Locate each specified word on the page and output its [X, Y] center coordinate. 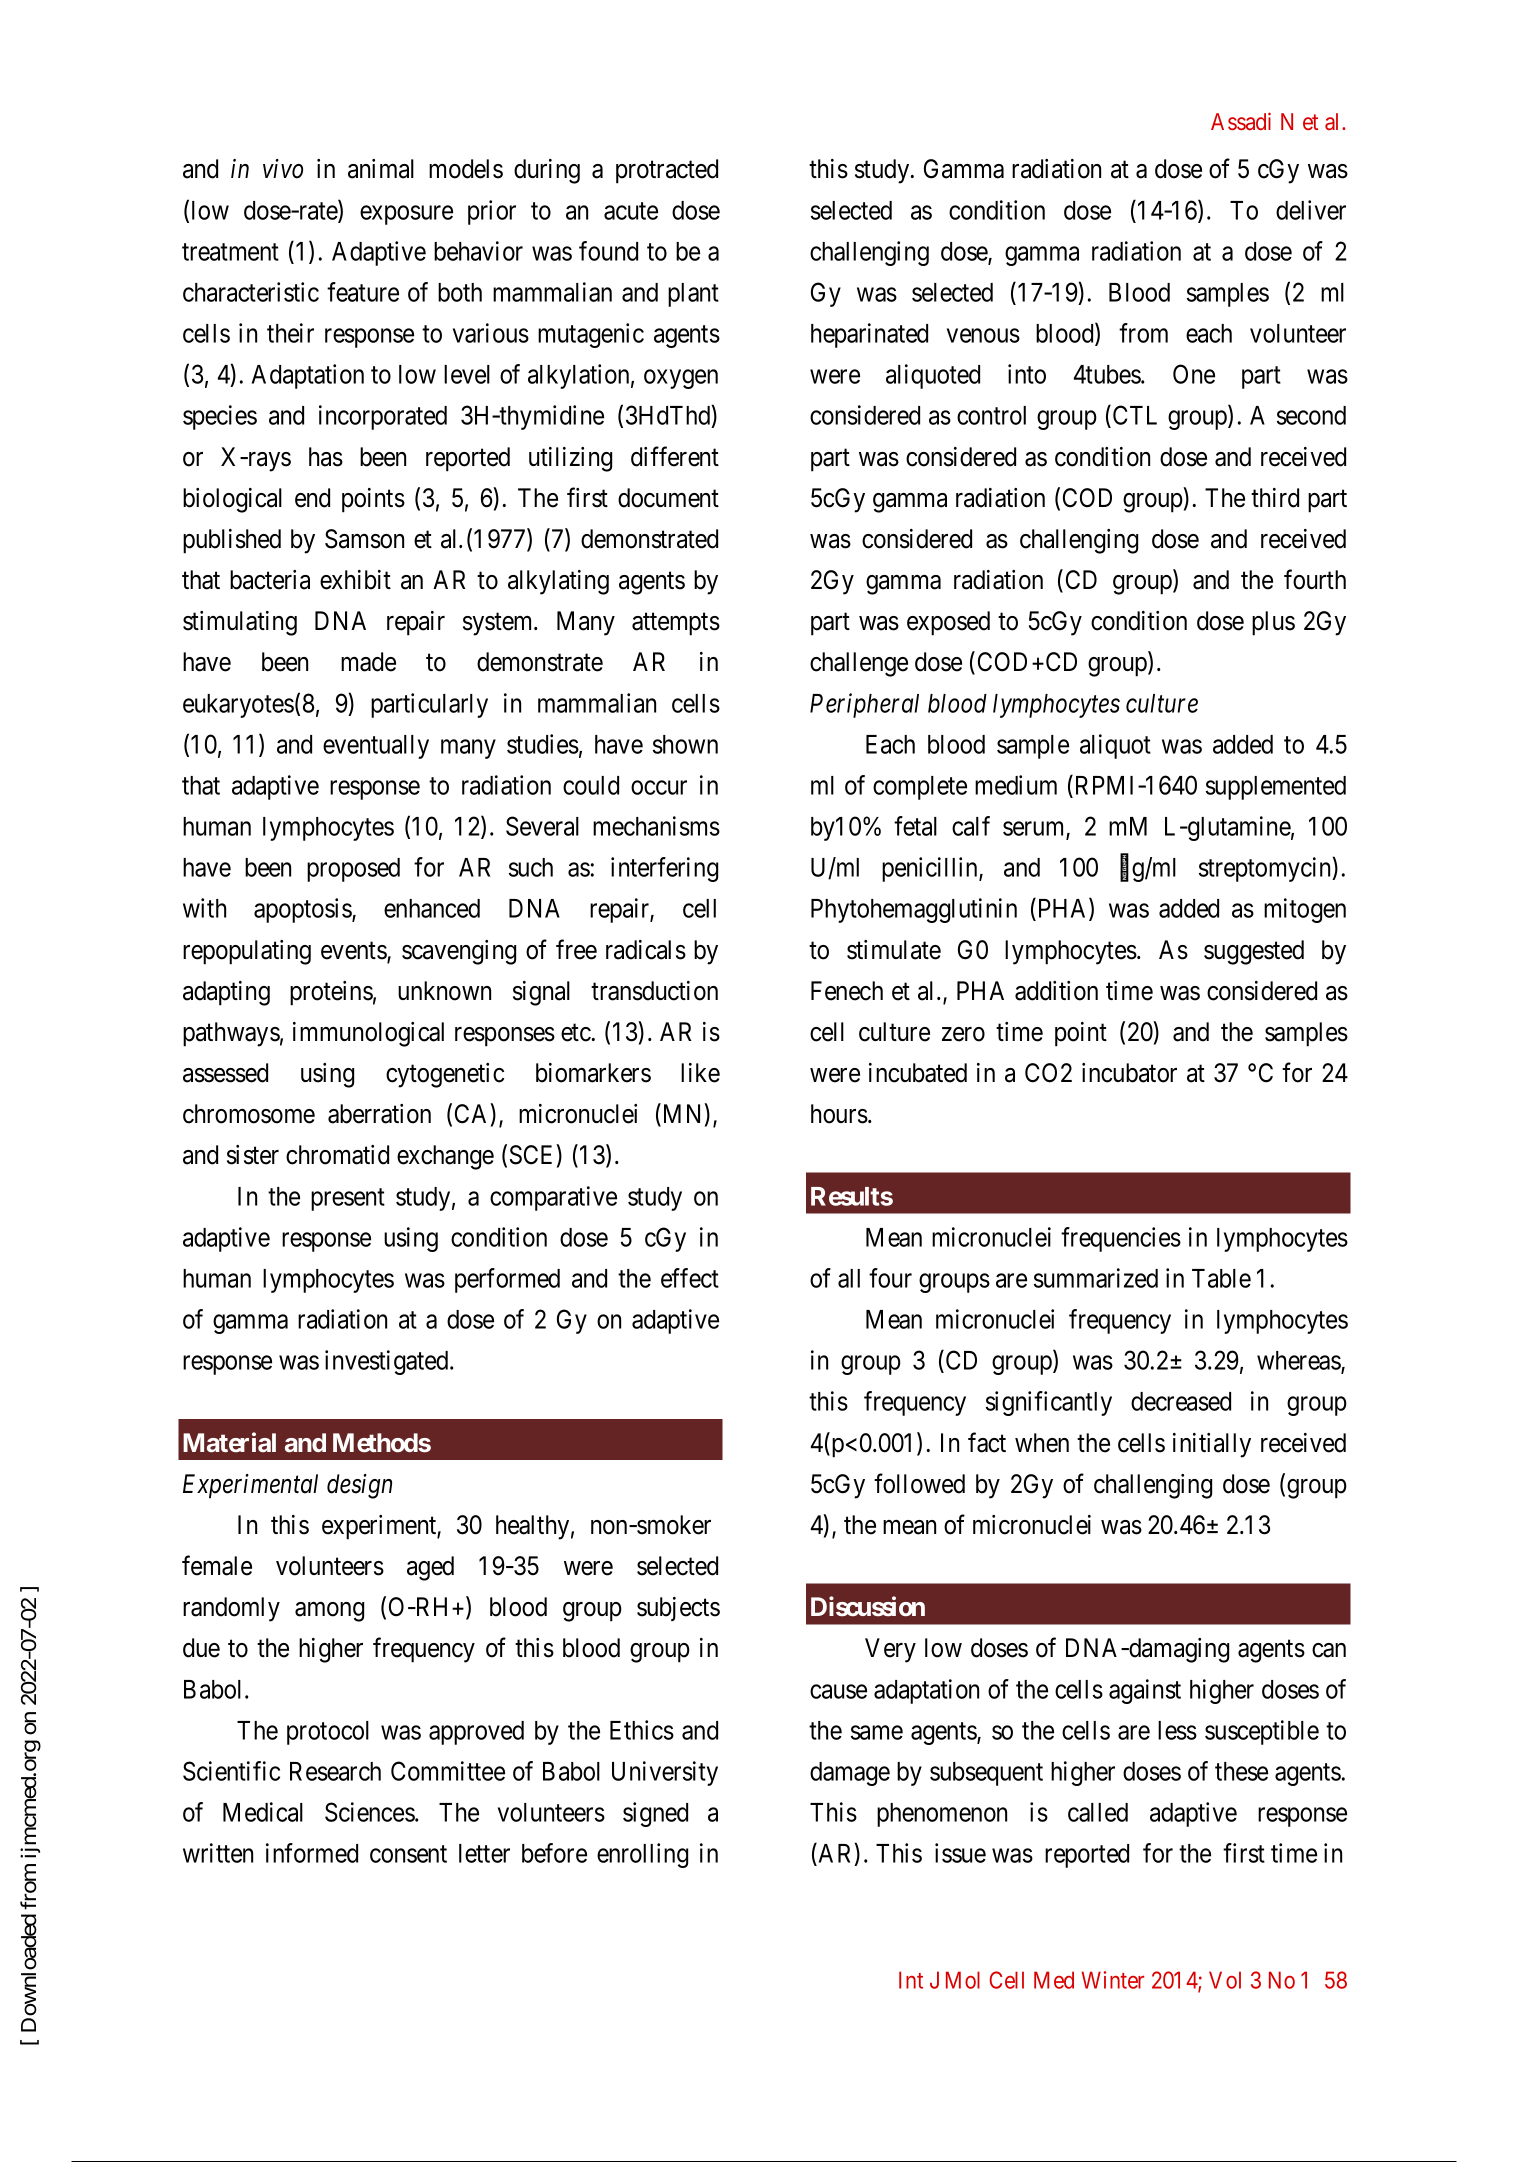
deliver [1311, 210]
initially [1212, 1445]
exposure [406, 215]
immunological [368, 1034]
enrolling [642, 1855]
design [359, 1486]
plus [1273, 623]
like [700, 1073]
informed [312, 1853]
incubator [1129, 1073]
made [368, 662]
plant [693, 295]
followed [919, 1483]
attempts [676, 624]
